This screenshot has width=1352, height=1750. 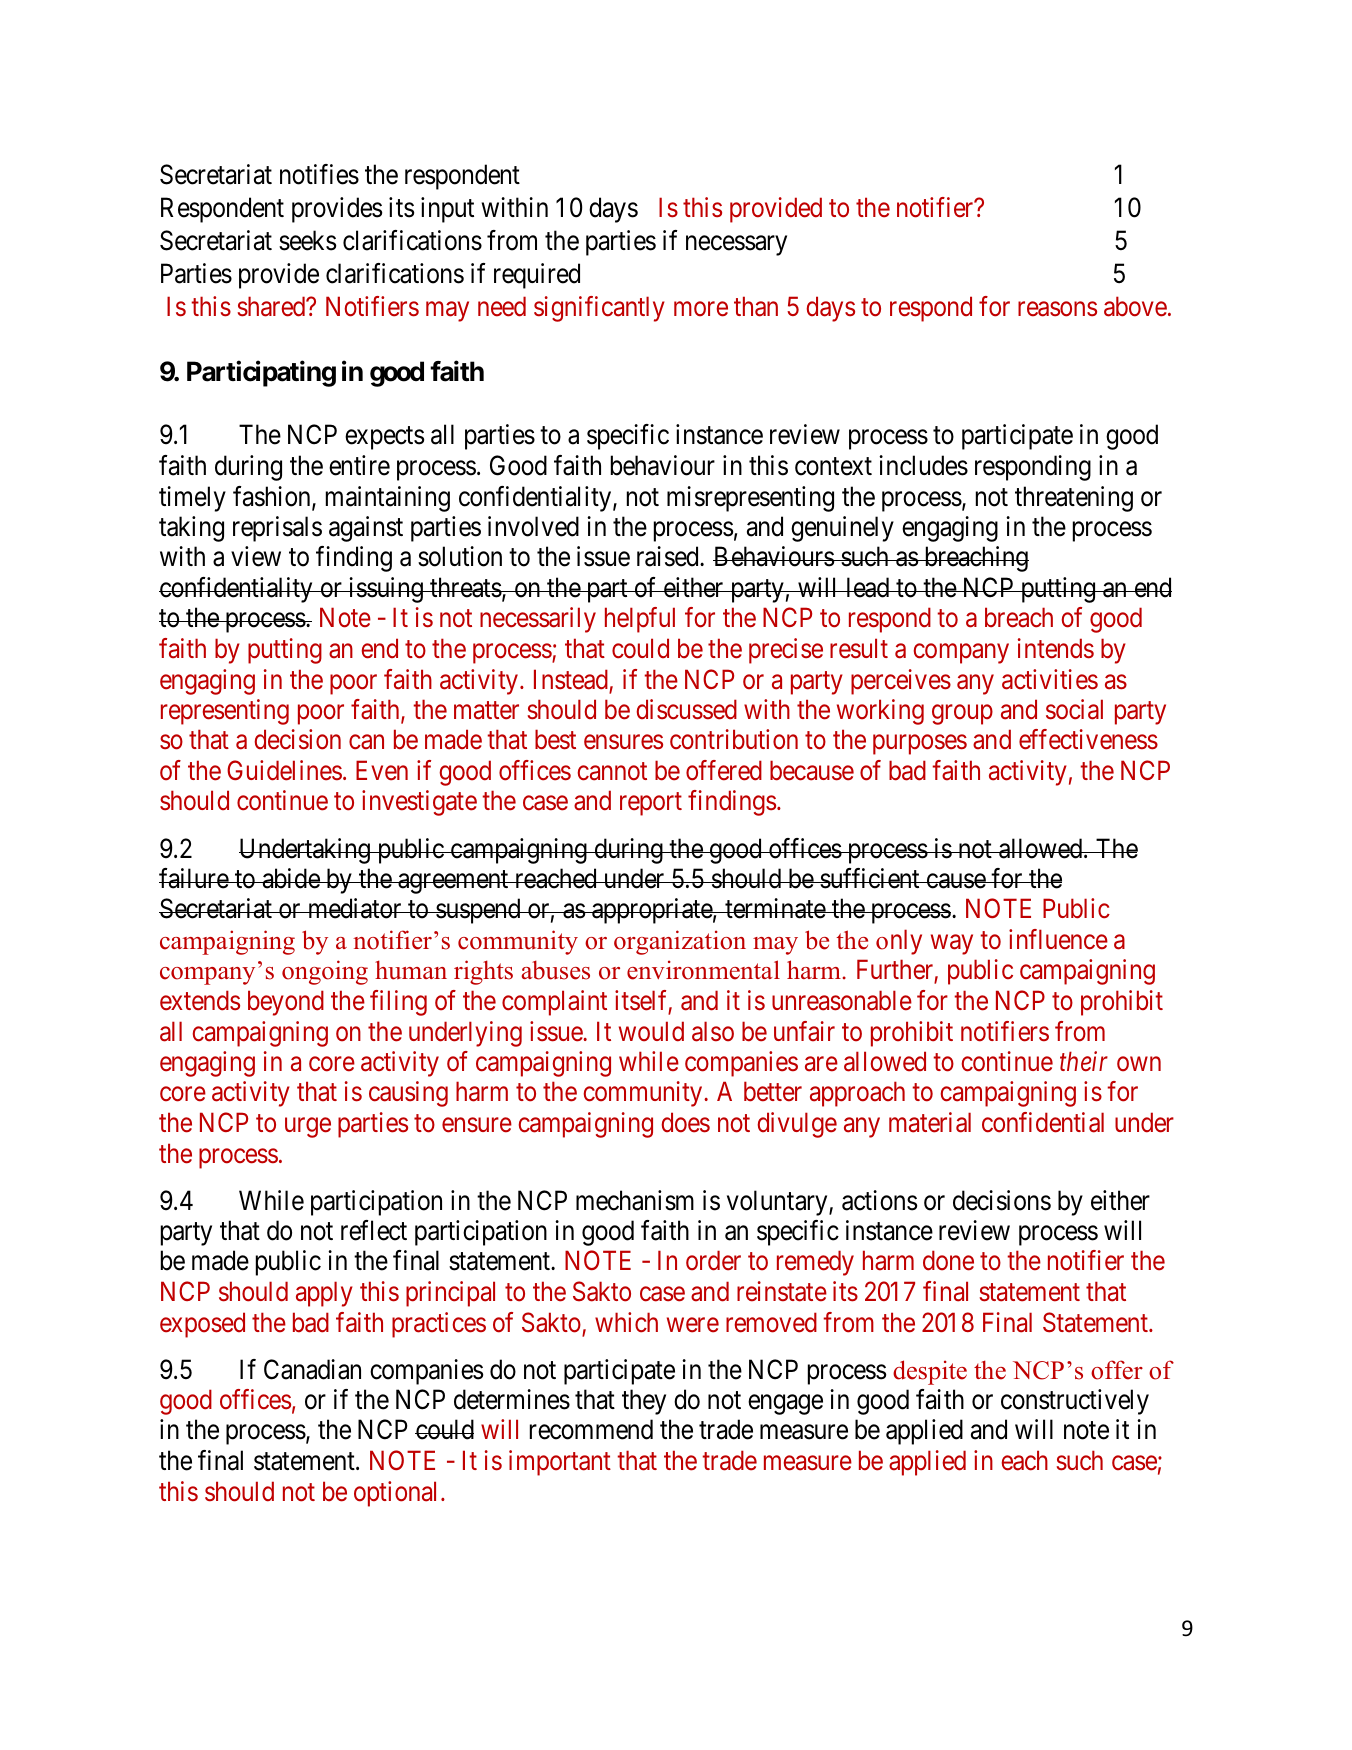 I want to click on mechanism, so click(x=635, y=1200).
